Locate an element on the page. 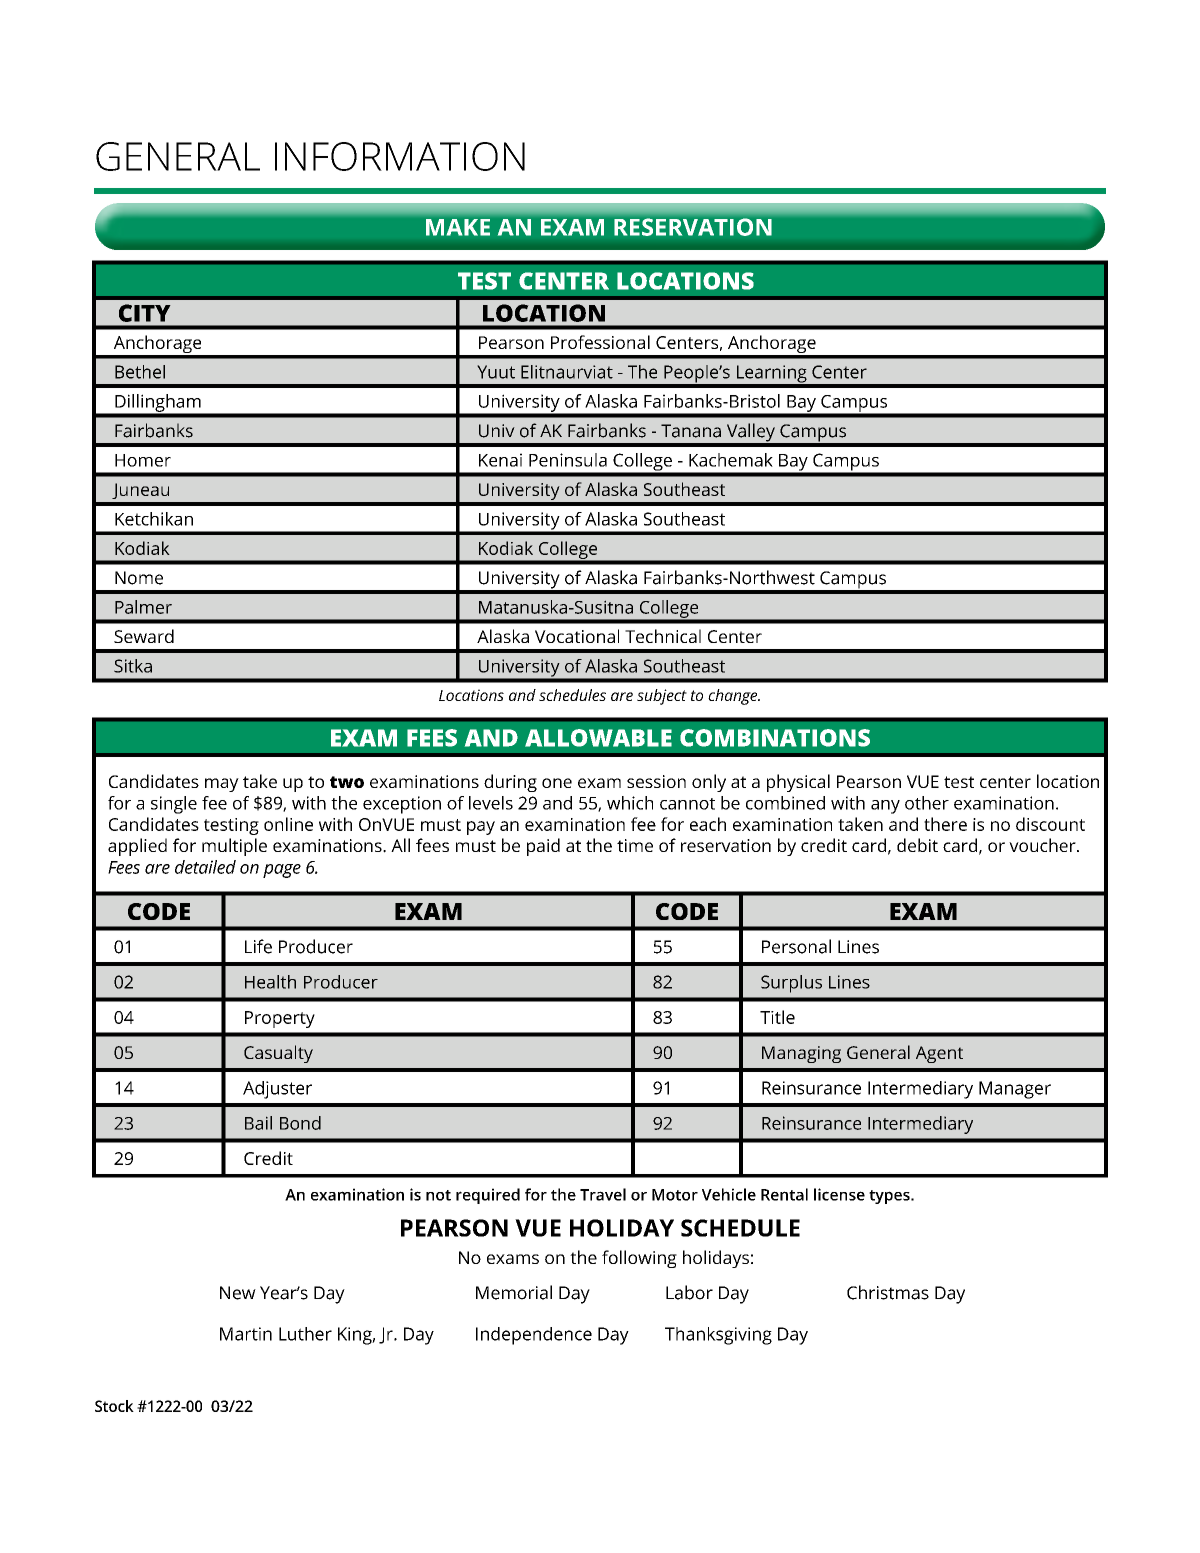 The image size is (1200, 1553). Peninsula is located at coordinates (568, 460).
